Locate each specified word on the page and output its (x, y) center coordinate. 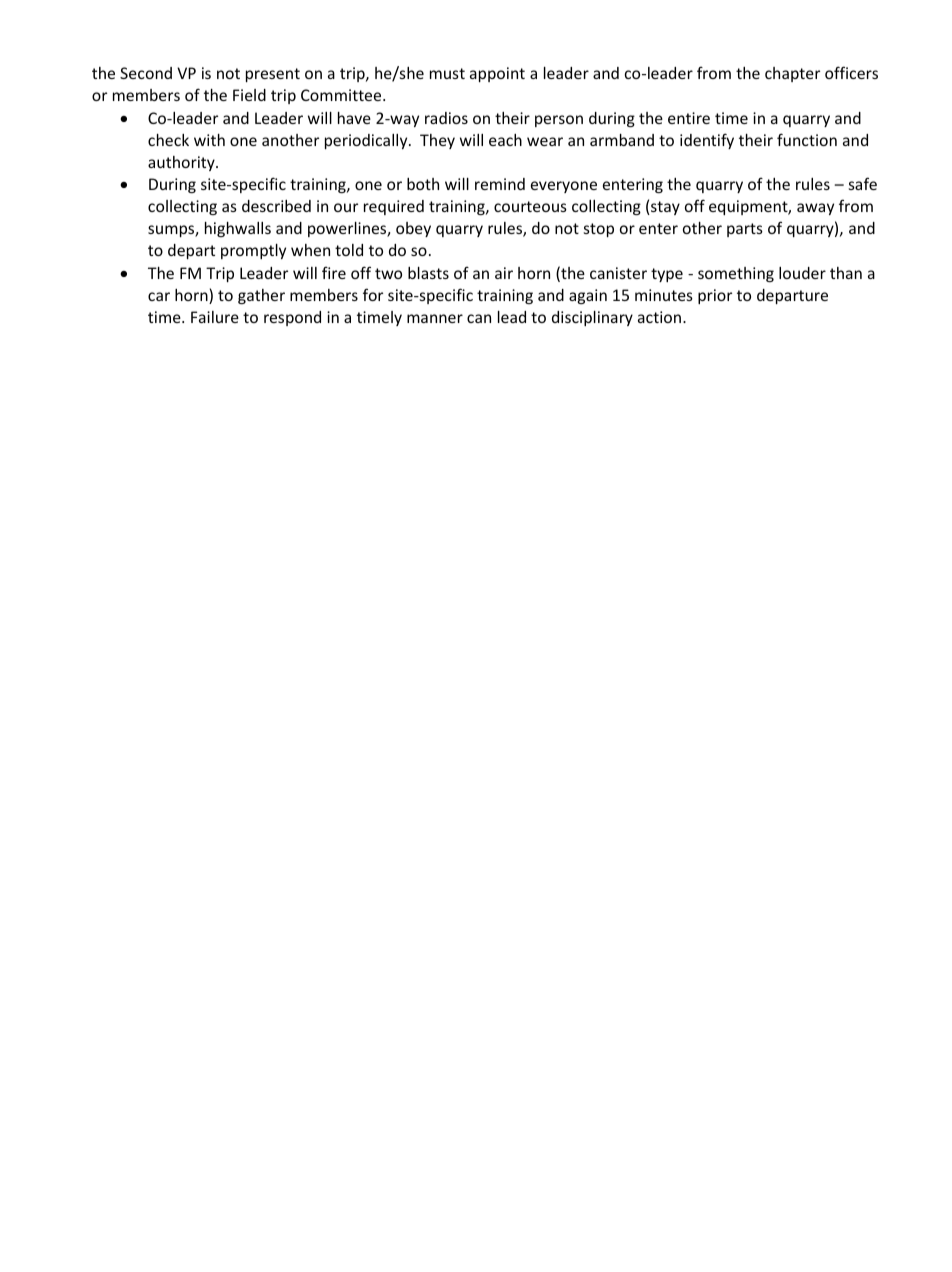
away (815, 209)
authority (182, 163)
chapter (792, 74)
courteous (530, 206)
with (209, 140)
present (273, 75)
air (504, 273)
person (559, 121)
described (276, 206)
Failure (215, 317)
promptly (253, 251)
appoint (497, 74)
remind (500, 184)
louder (802, 273)
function (807, 139)
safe (863, 183)
